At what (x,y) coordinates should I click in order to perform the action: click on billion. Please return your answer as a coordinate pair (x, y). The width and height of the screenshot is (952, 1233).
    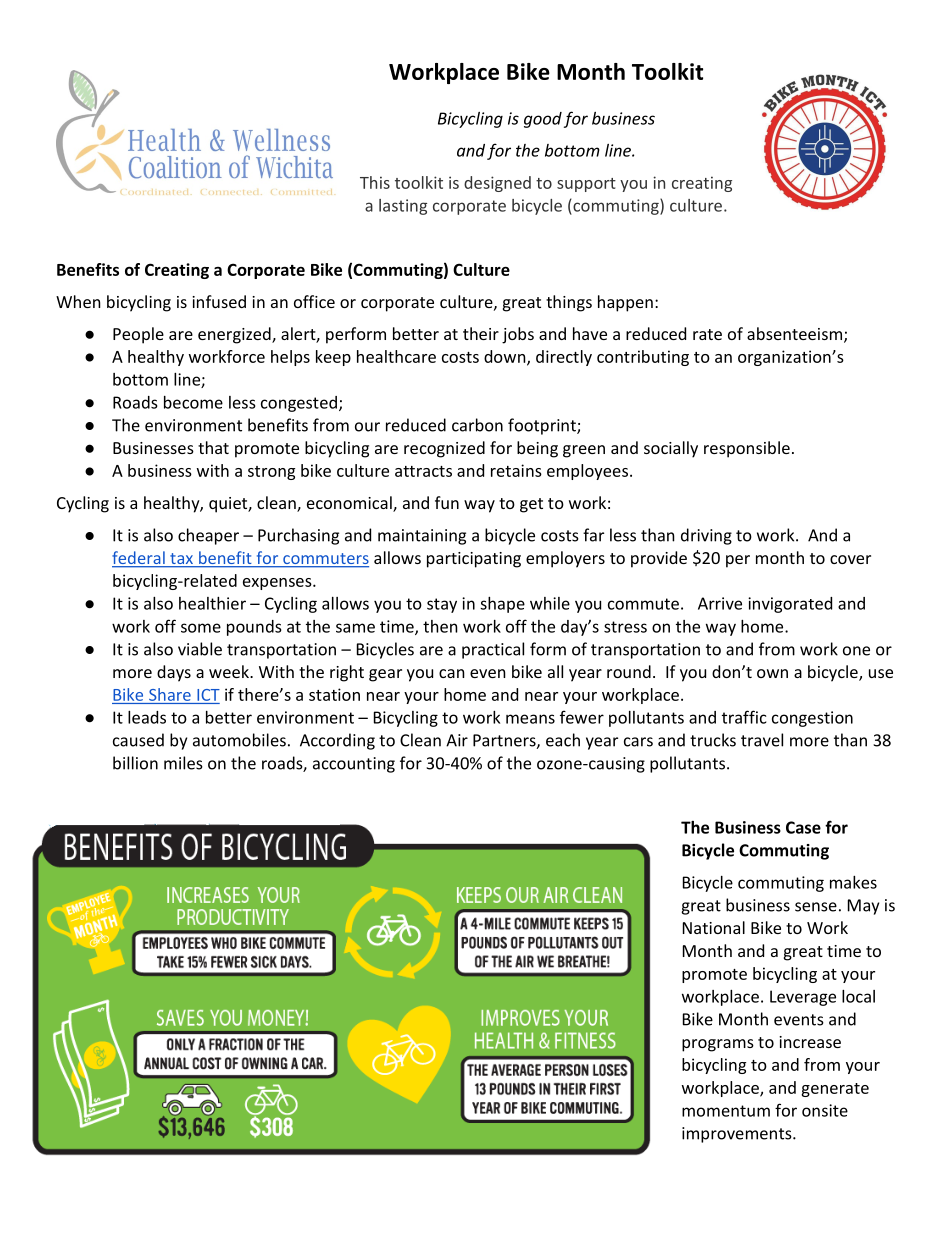
    Looking at the image, I should click on (135, 763).
